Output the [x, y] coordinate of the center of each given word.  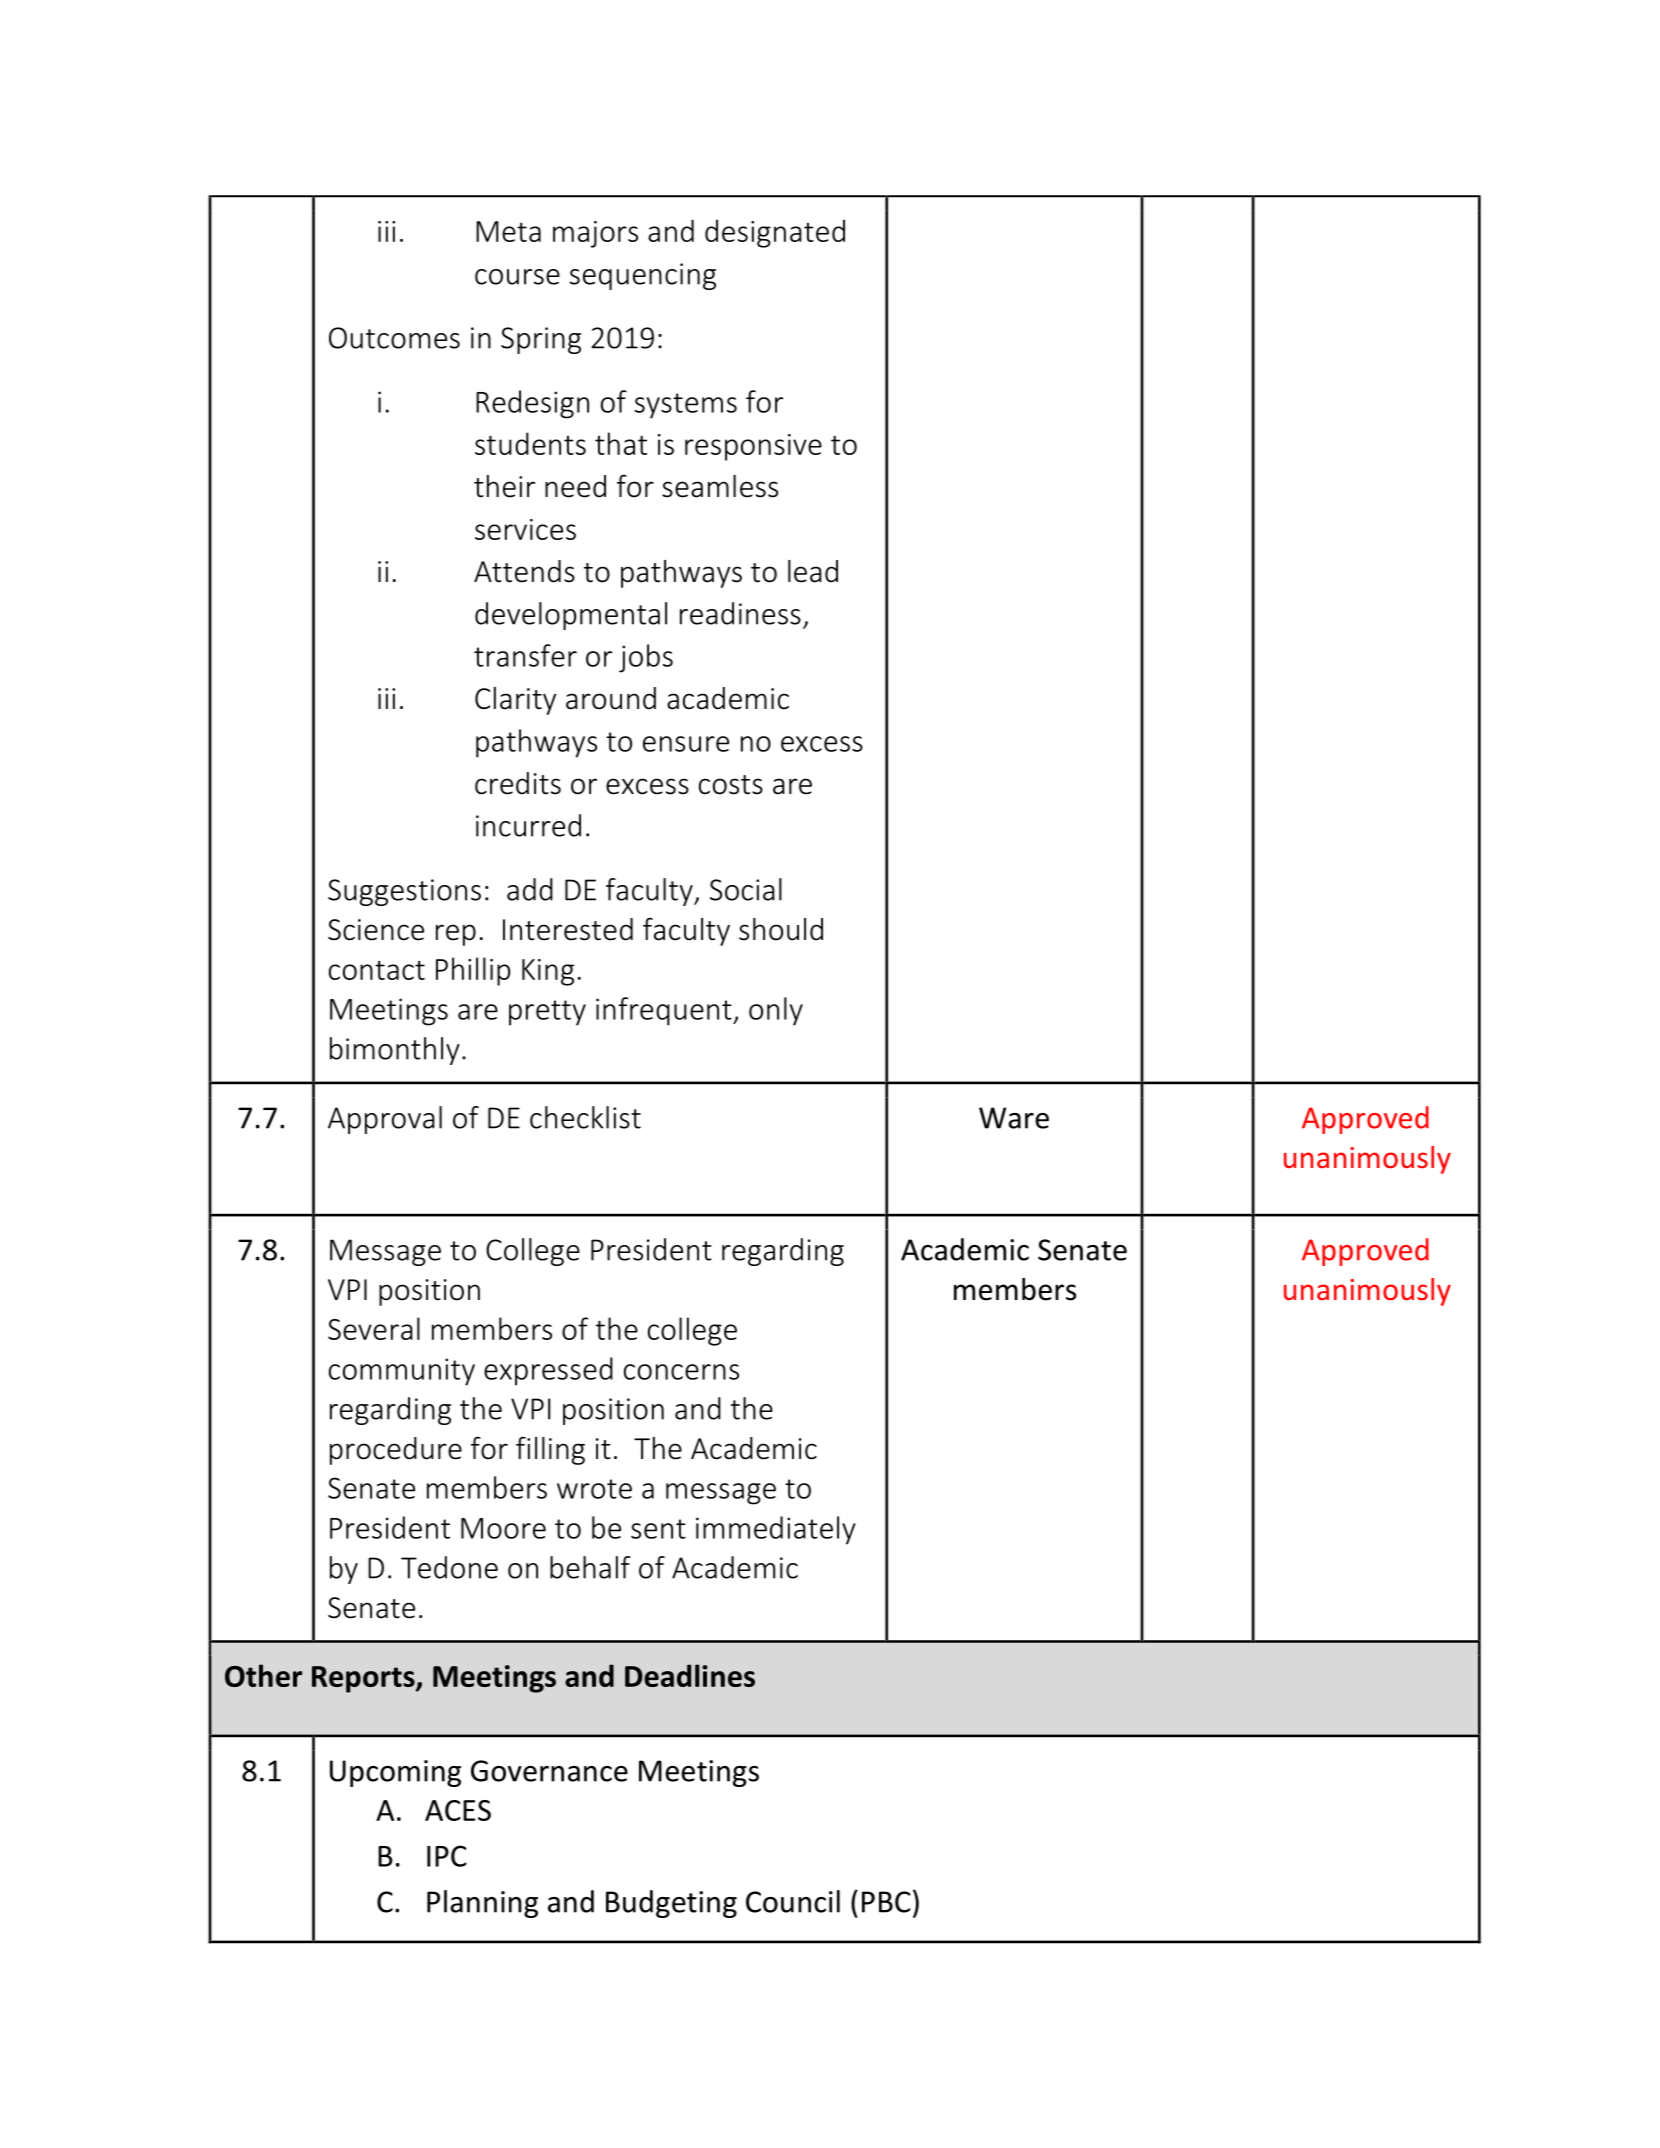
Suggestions [404, 892]
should [781, 929]
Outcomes [394, 338]
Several [374, 1328]
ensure [686, 744]
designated [775, 233]
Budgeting [671, 1904]
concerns [681, 1372]
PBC [886, 1902]
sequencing [643, 276]
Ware [1014, 1118]
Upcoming [395, 1773]
